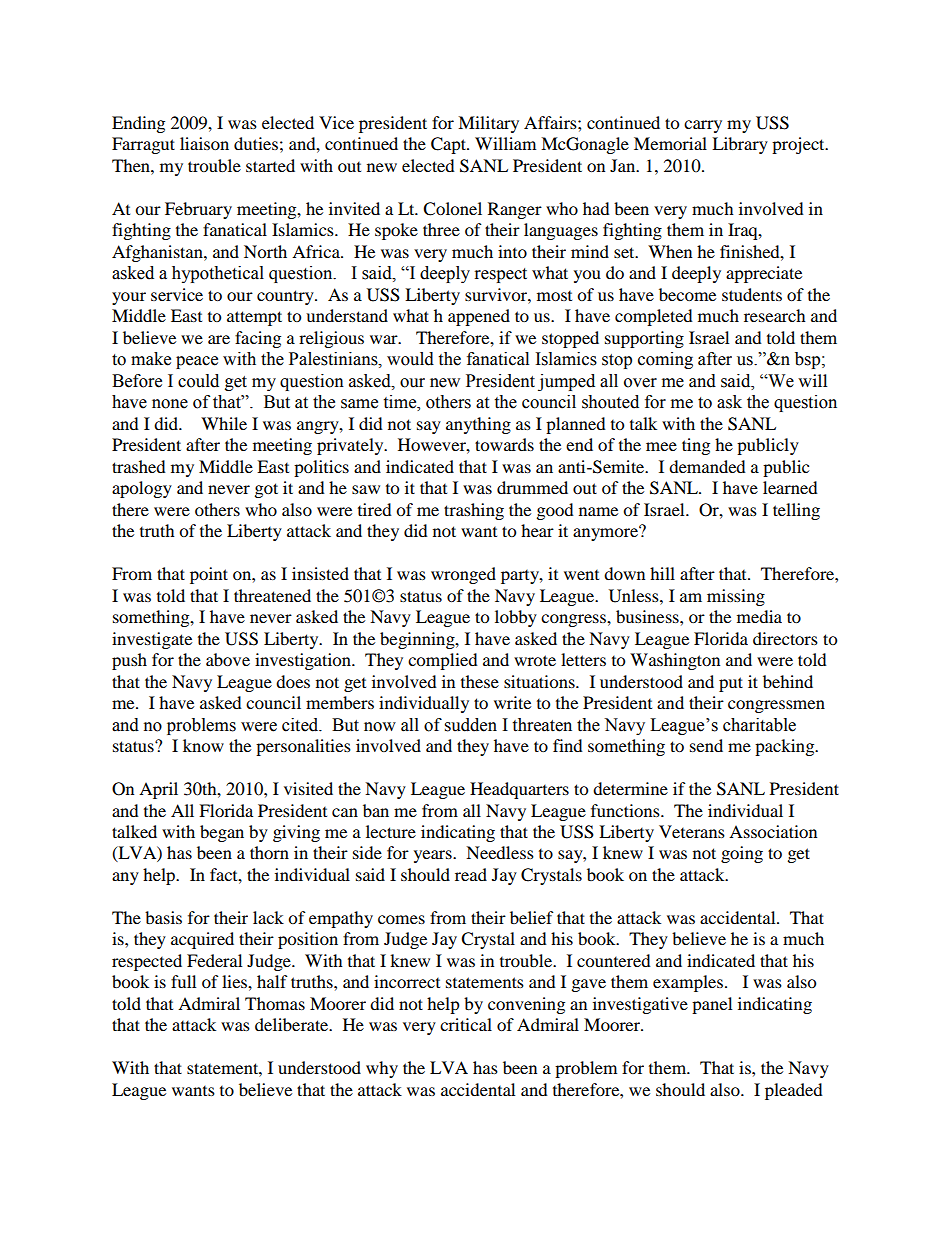 This image has width=952, height=1233. What do you see at coordinates (449, 145) in the image?
I see `Capt` at bounding box center [449, 145].
